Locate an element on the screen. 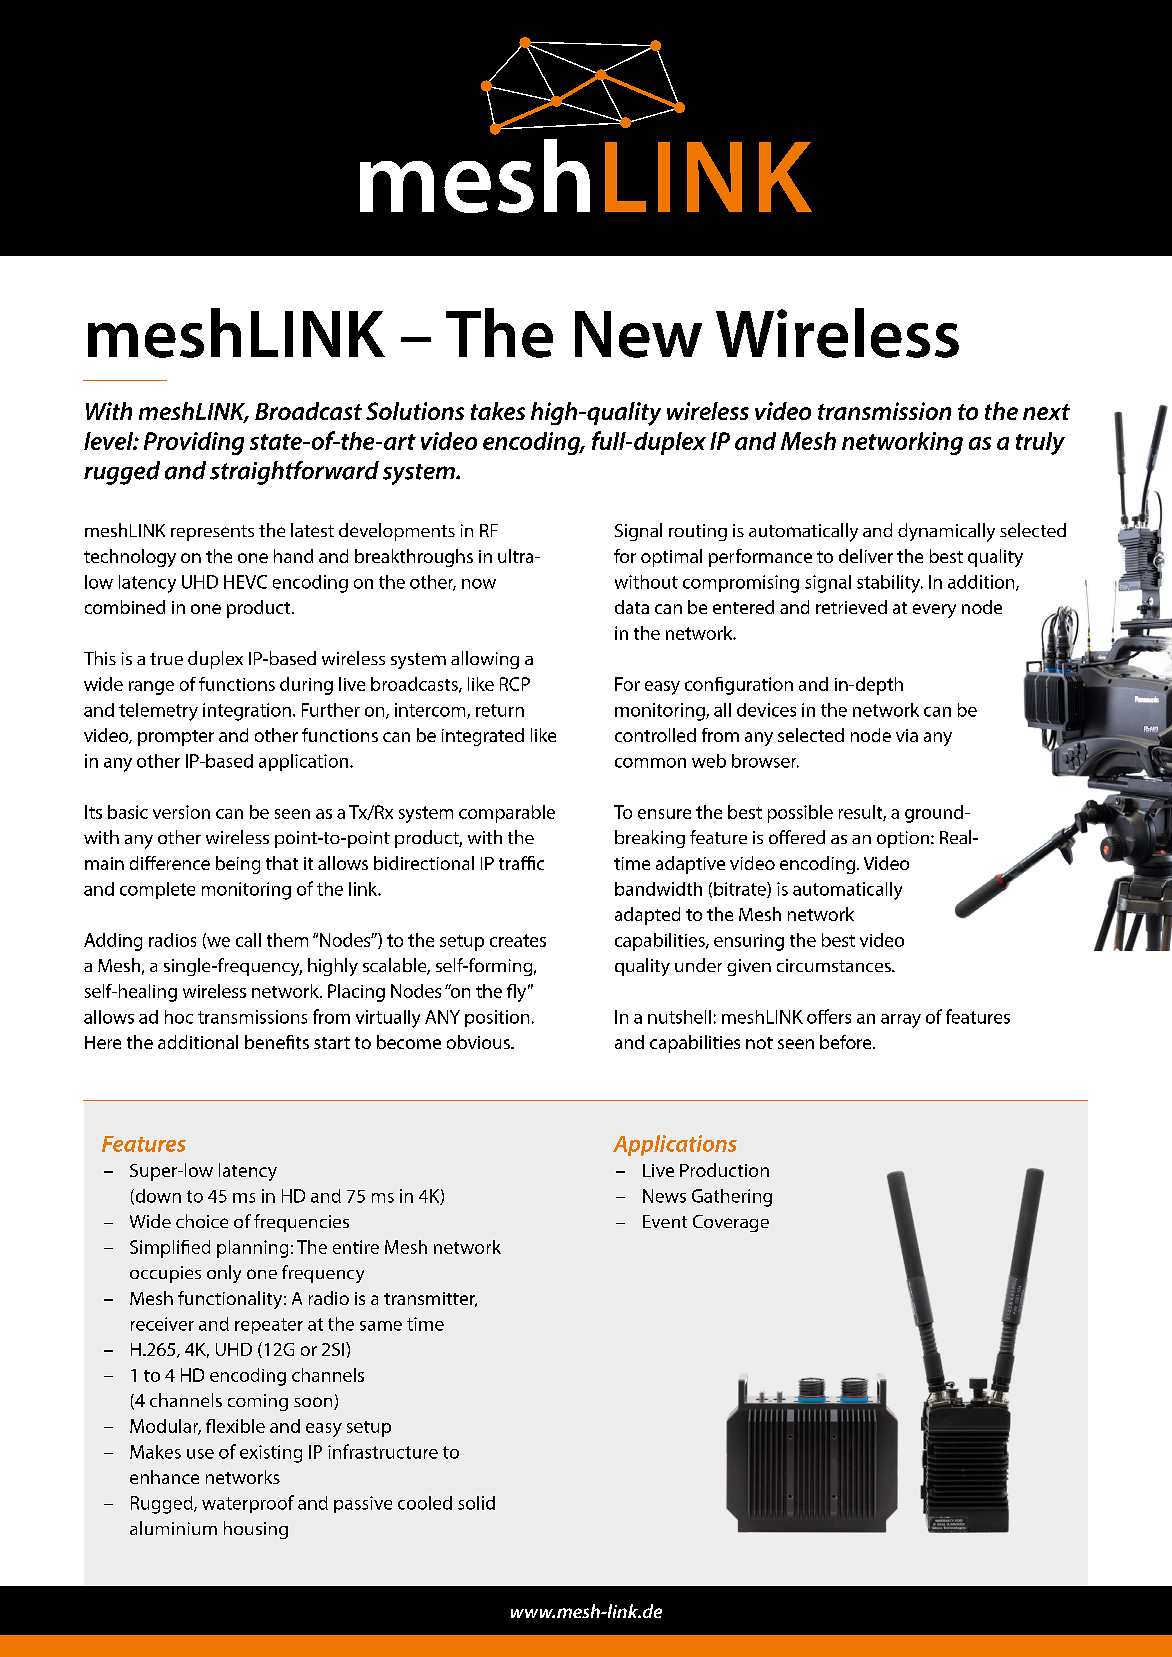 The height and width of the screenshot is (1657, 1172). waterproof is located at coordinates (248, 1504).
